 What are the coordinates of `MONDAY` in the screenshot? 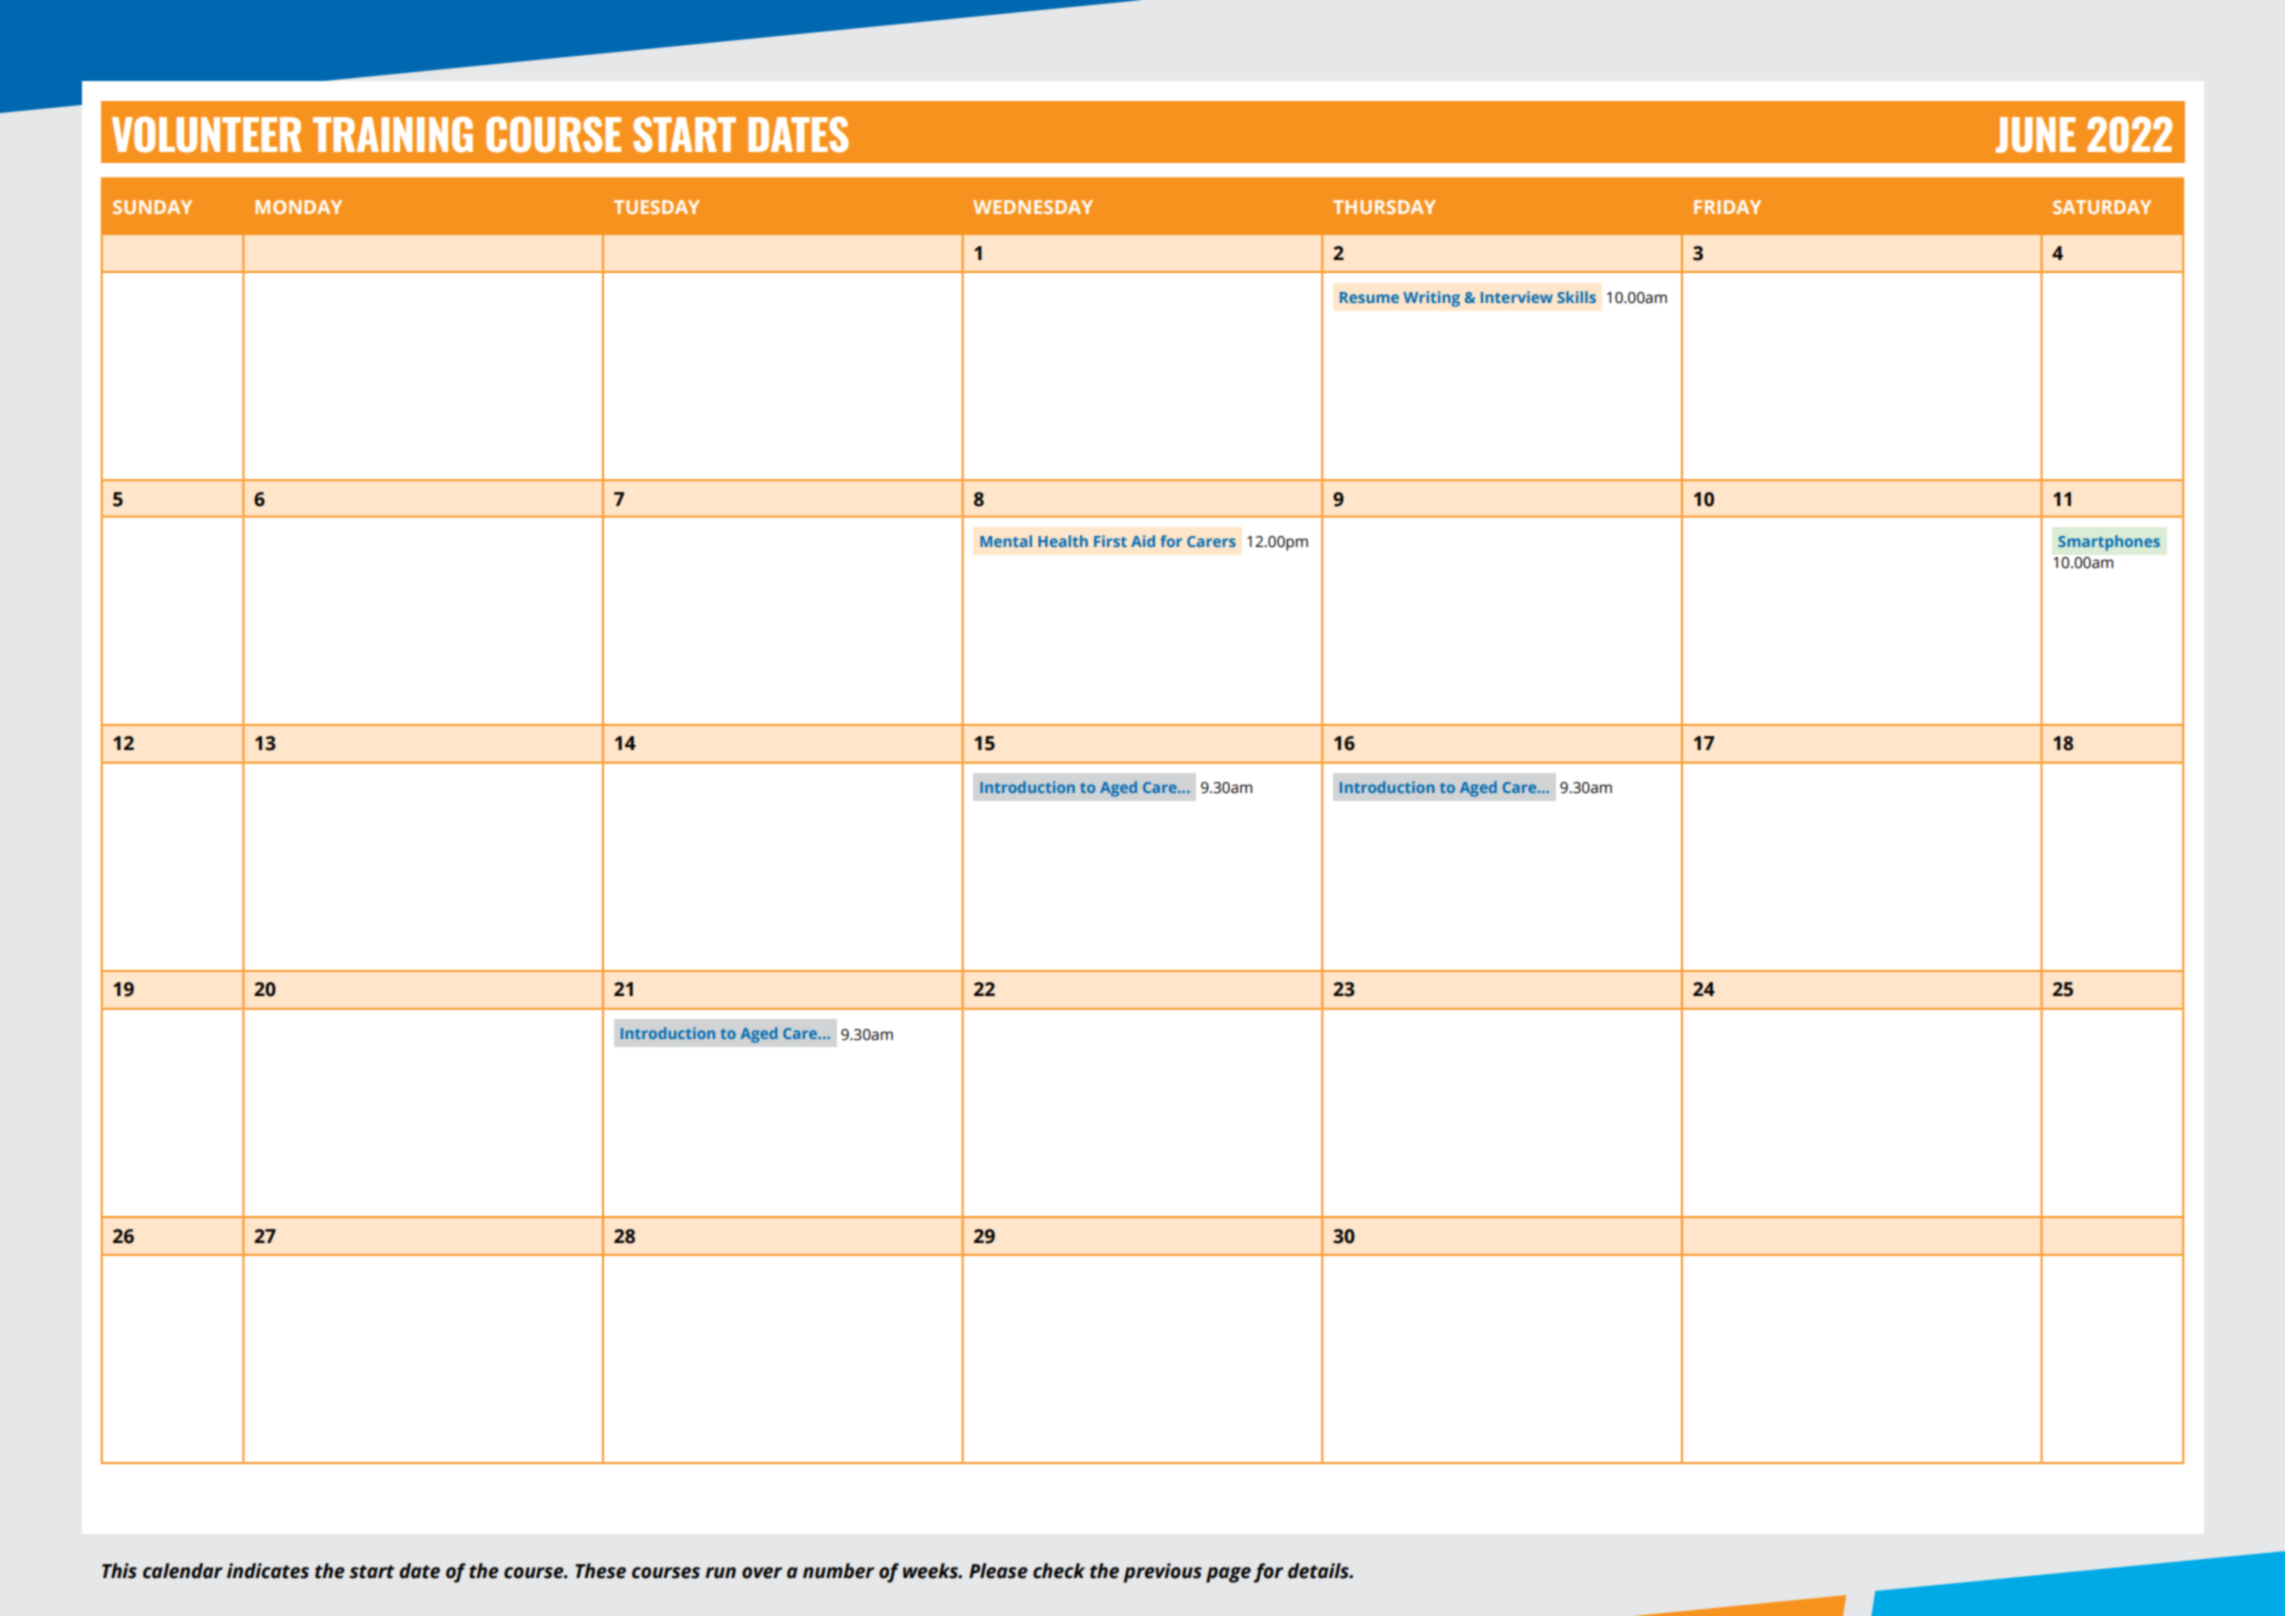 It's located at (298, 207).
